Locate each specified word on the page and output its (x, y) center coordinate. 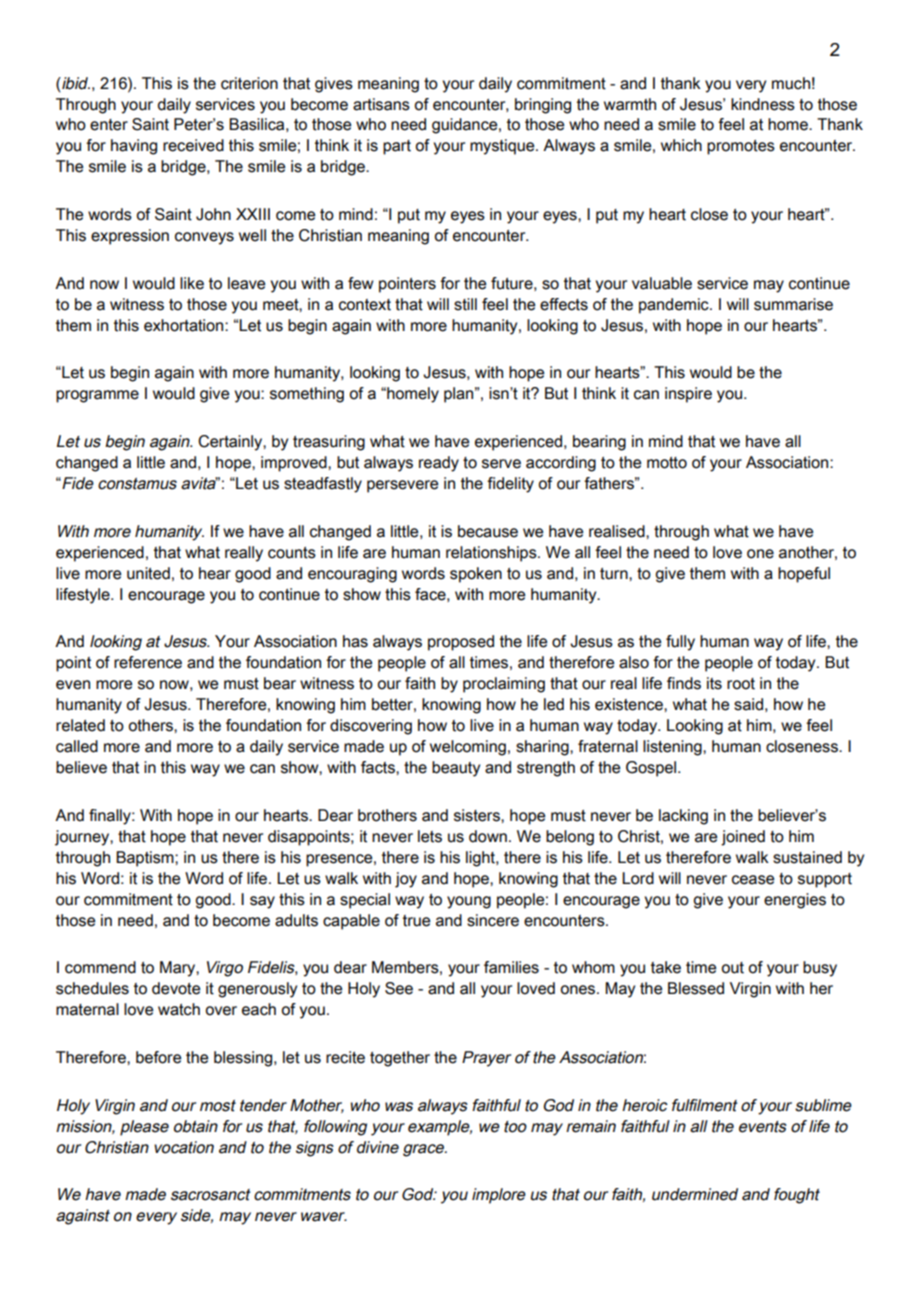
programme (97, 396)
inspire (688, 395)
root (741, 684)
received (193, 145)
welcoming (468, 748)
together (400, 1059)
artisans (381, 104)
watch (179, 1009)
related (80, 725)
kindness (763, 104)
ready (439, 464)
